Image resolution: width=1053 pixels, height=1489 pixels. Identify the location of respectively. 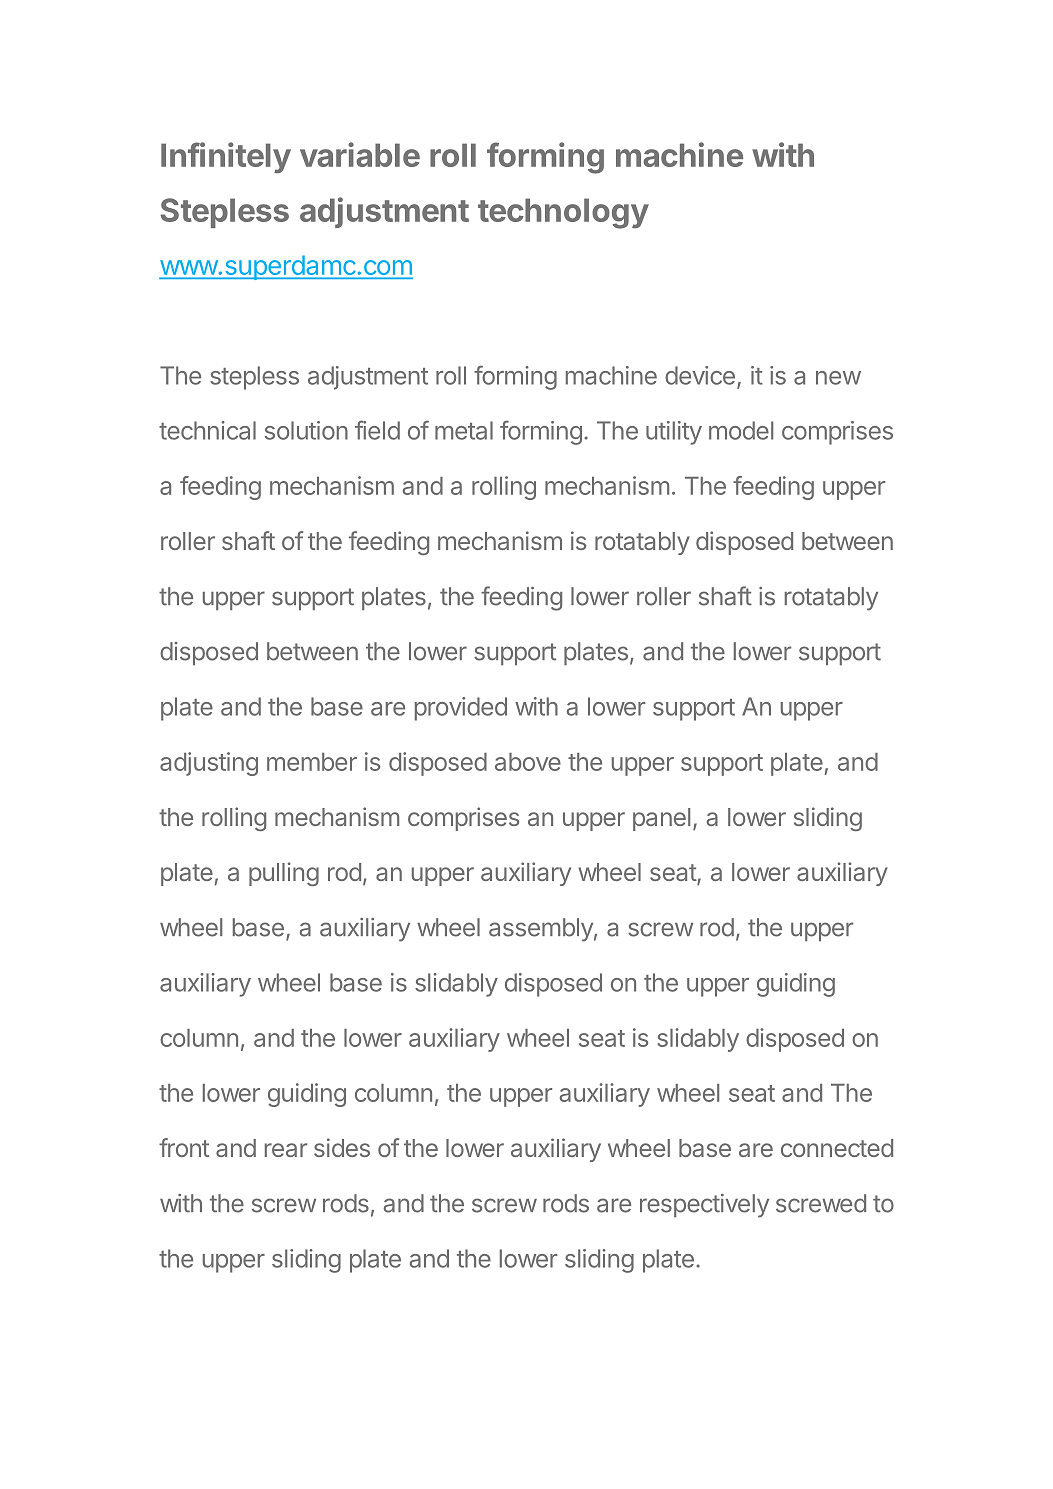
(704, 1206).
